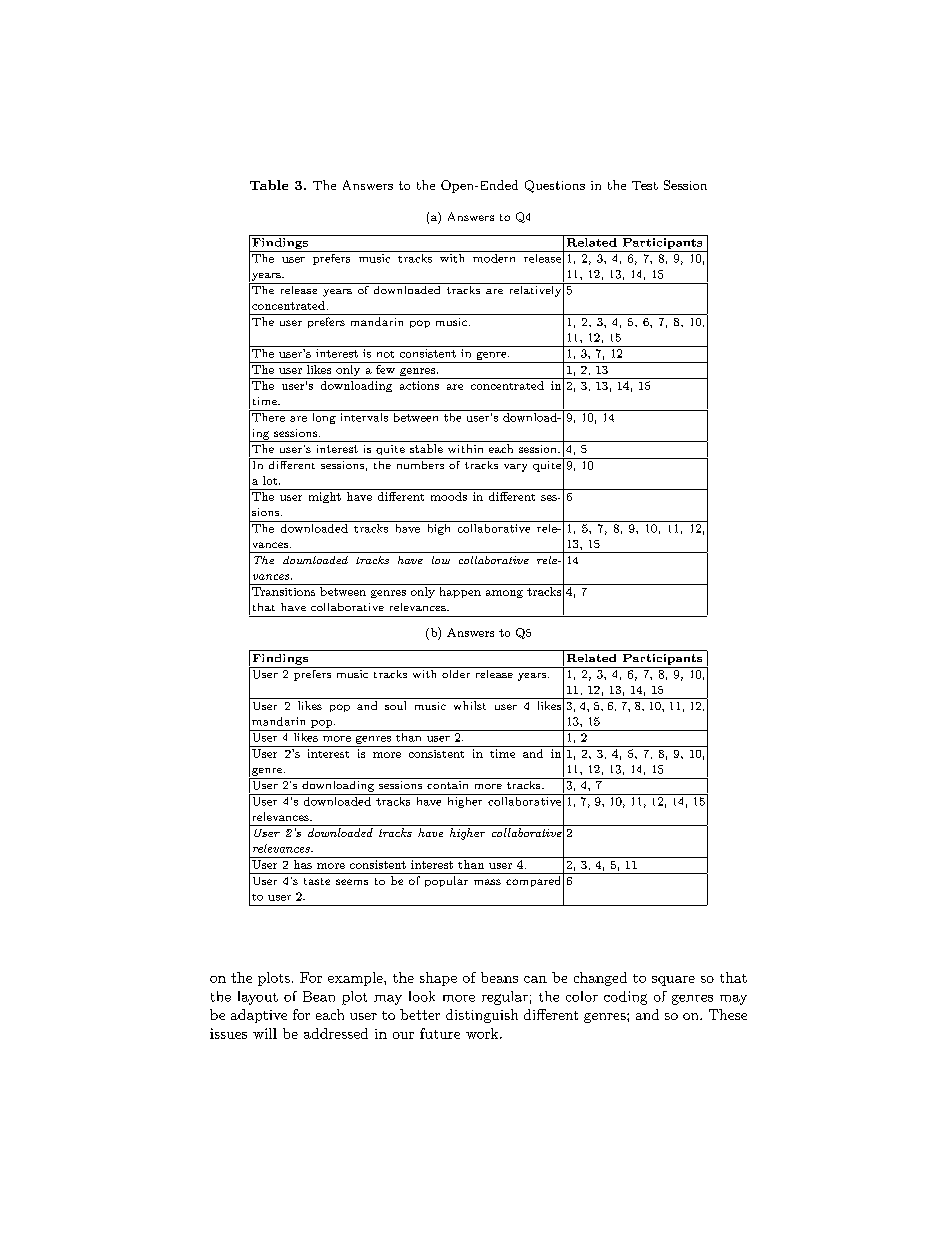 This screenshot has height=1233, width=952. What do you see at coordinates (259, 1016) in the screenshot?
I see `adaptive` at bounding box center [259, 1016].
